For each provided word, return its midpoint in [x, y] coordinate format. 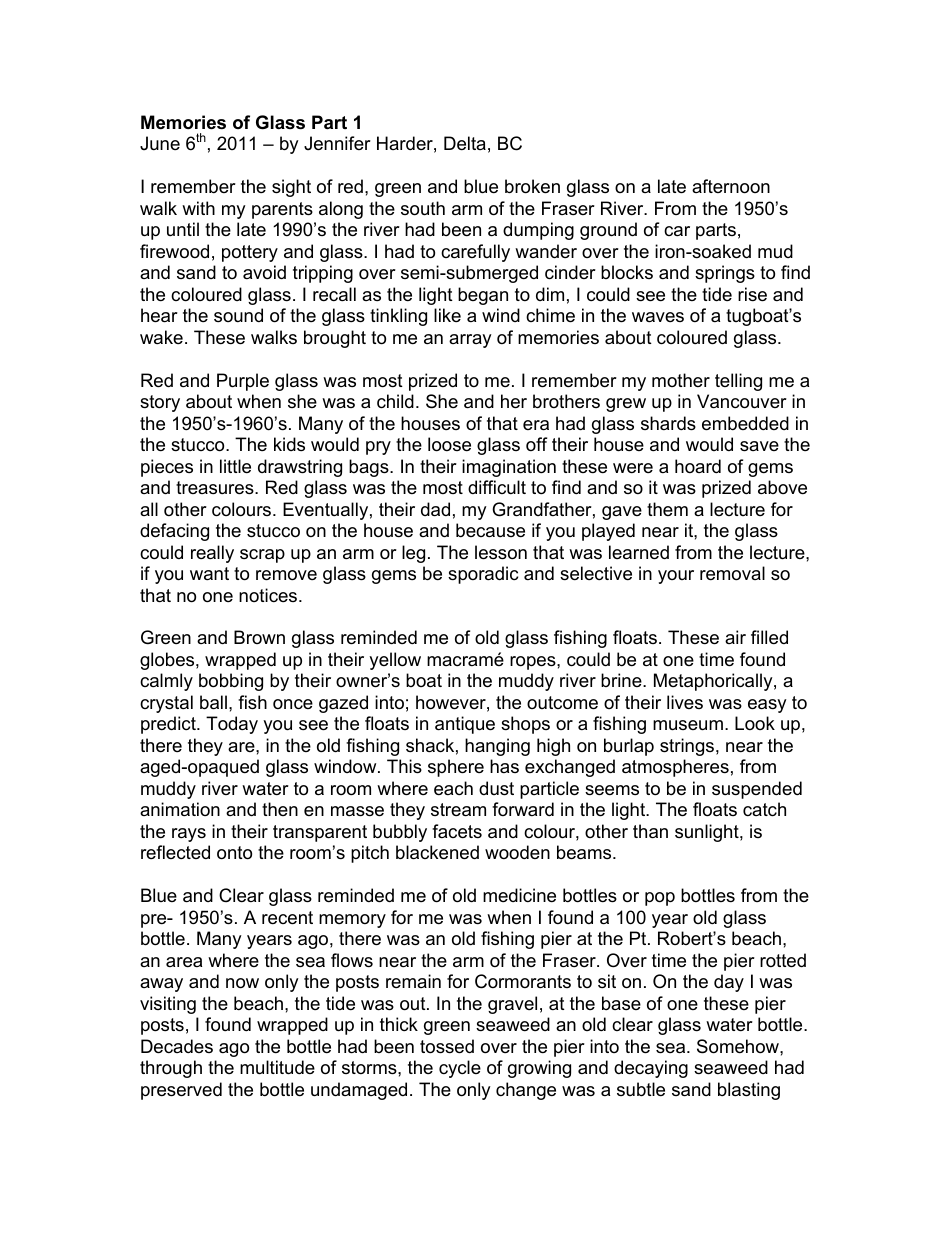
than [650, 831]
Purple [243, 382]
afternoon [731, 186]
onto [234, 853]
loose [449, 444]
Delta [465, 143]
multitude [277, 1067]
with [198, 208]
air [735, 637]
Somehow [739, 1046]
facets [457, 831]
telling [738, 382]
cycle [460, 1069]
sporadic [483, 575]
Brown [259, 637]
